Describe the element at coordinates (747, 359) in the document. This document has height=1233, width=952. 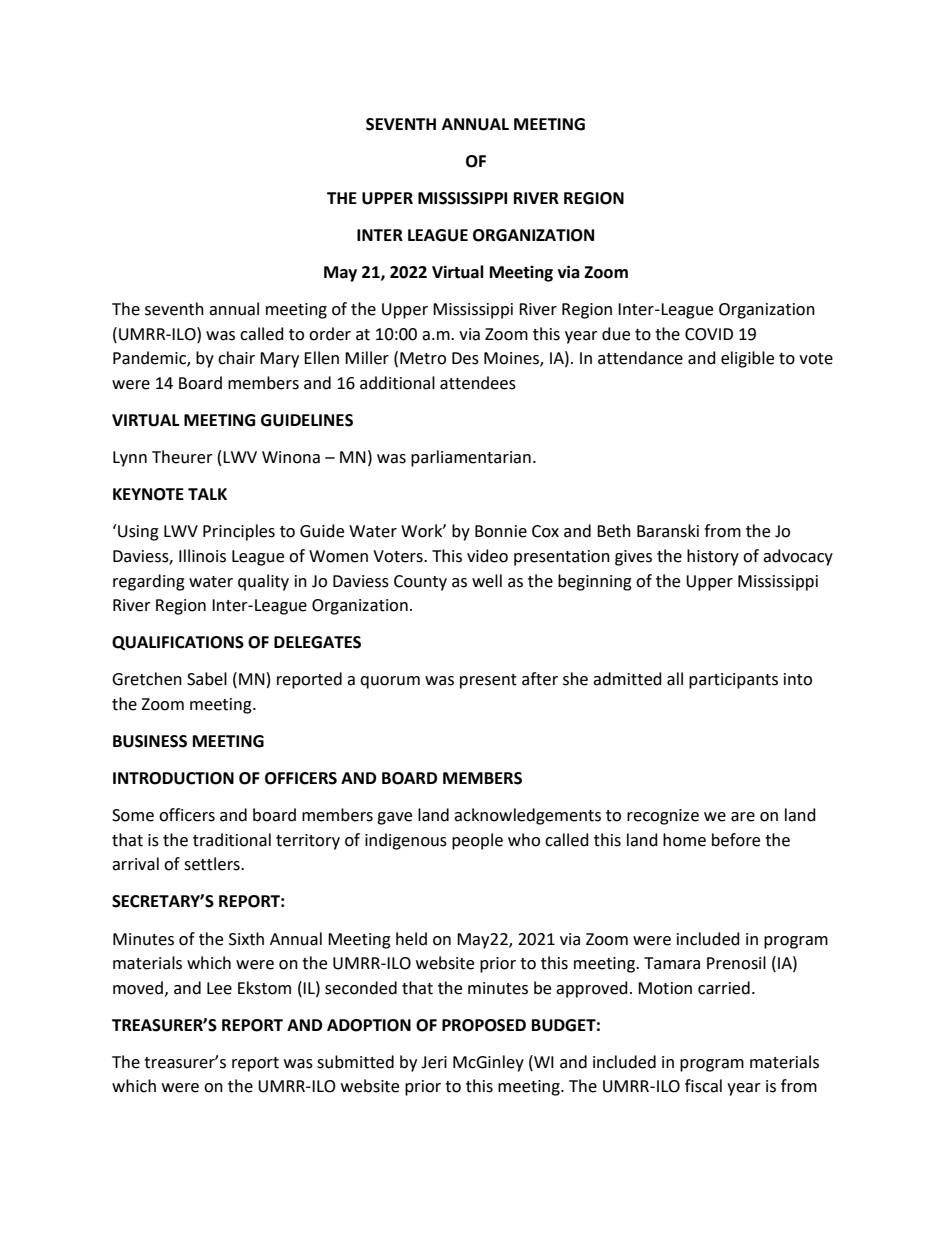
I see `eligible` at that location.
